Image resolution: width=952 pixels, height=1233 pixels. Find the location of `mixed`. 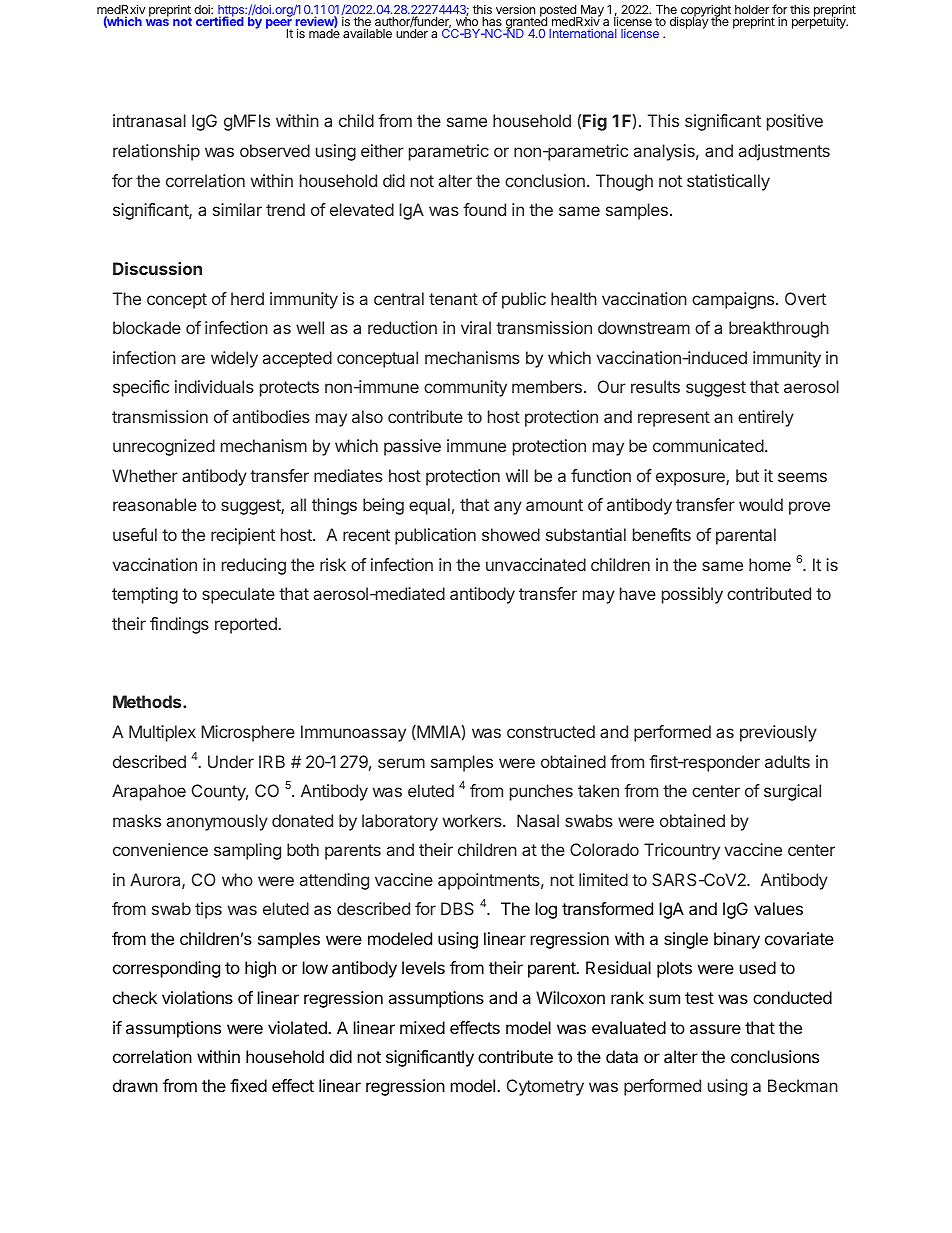

mixed is located at coordinates (422, 1027).
